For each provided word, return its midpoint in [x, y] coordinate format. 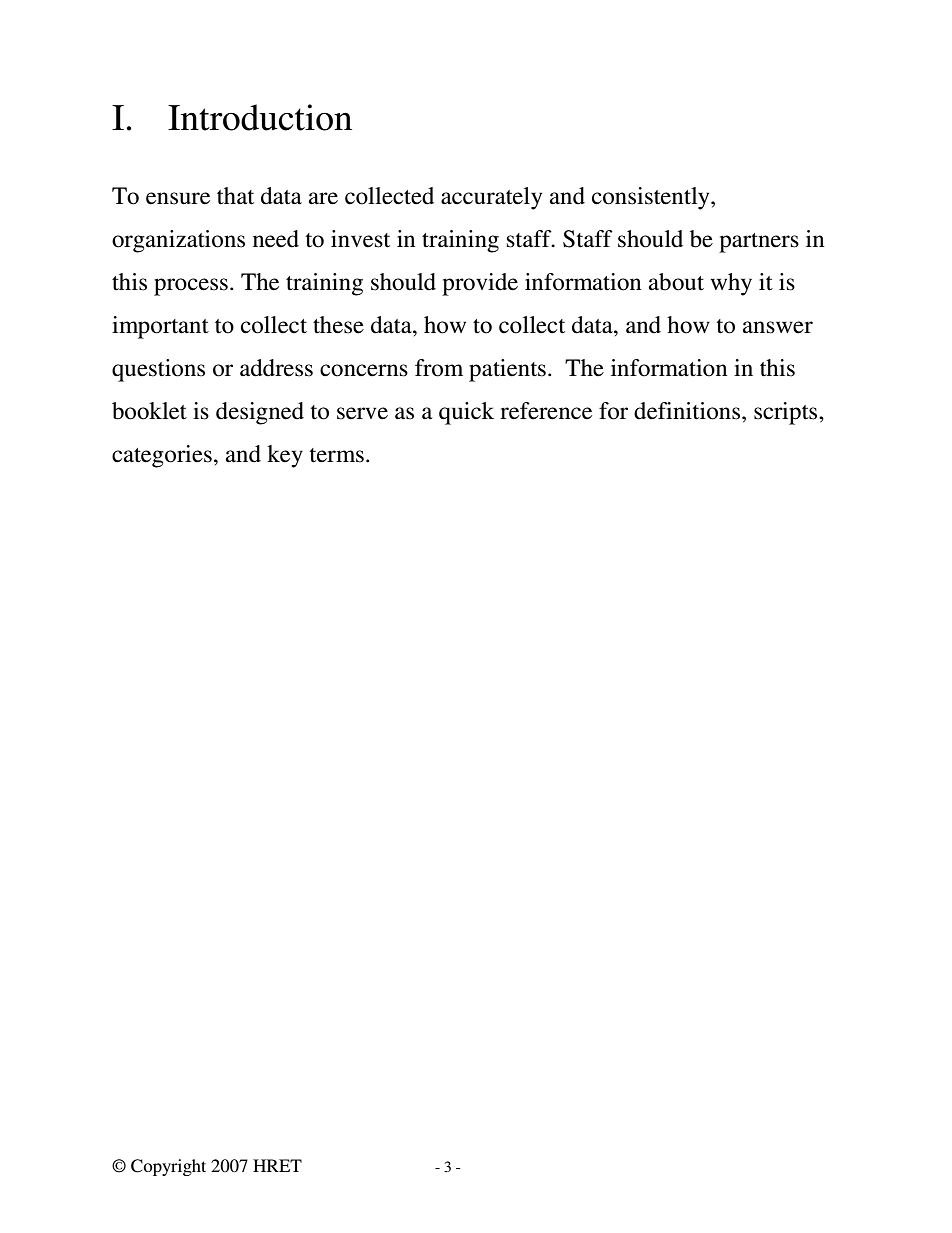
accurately [491, 198]
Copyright [168, 1167]
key [285, 456]
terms [337, 455]
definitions [687, 411]
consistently [652, 198]
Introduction [260, 117]
